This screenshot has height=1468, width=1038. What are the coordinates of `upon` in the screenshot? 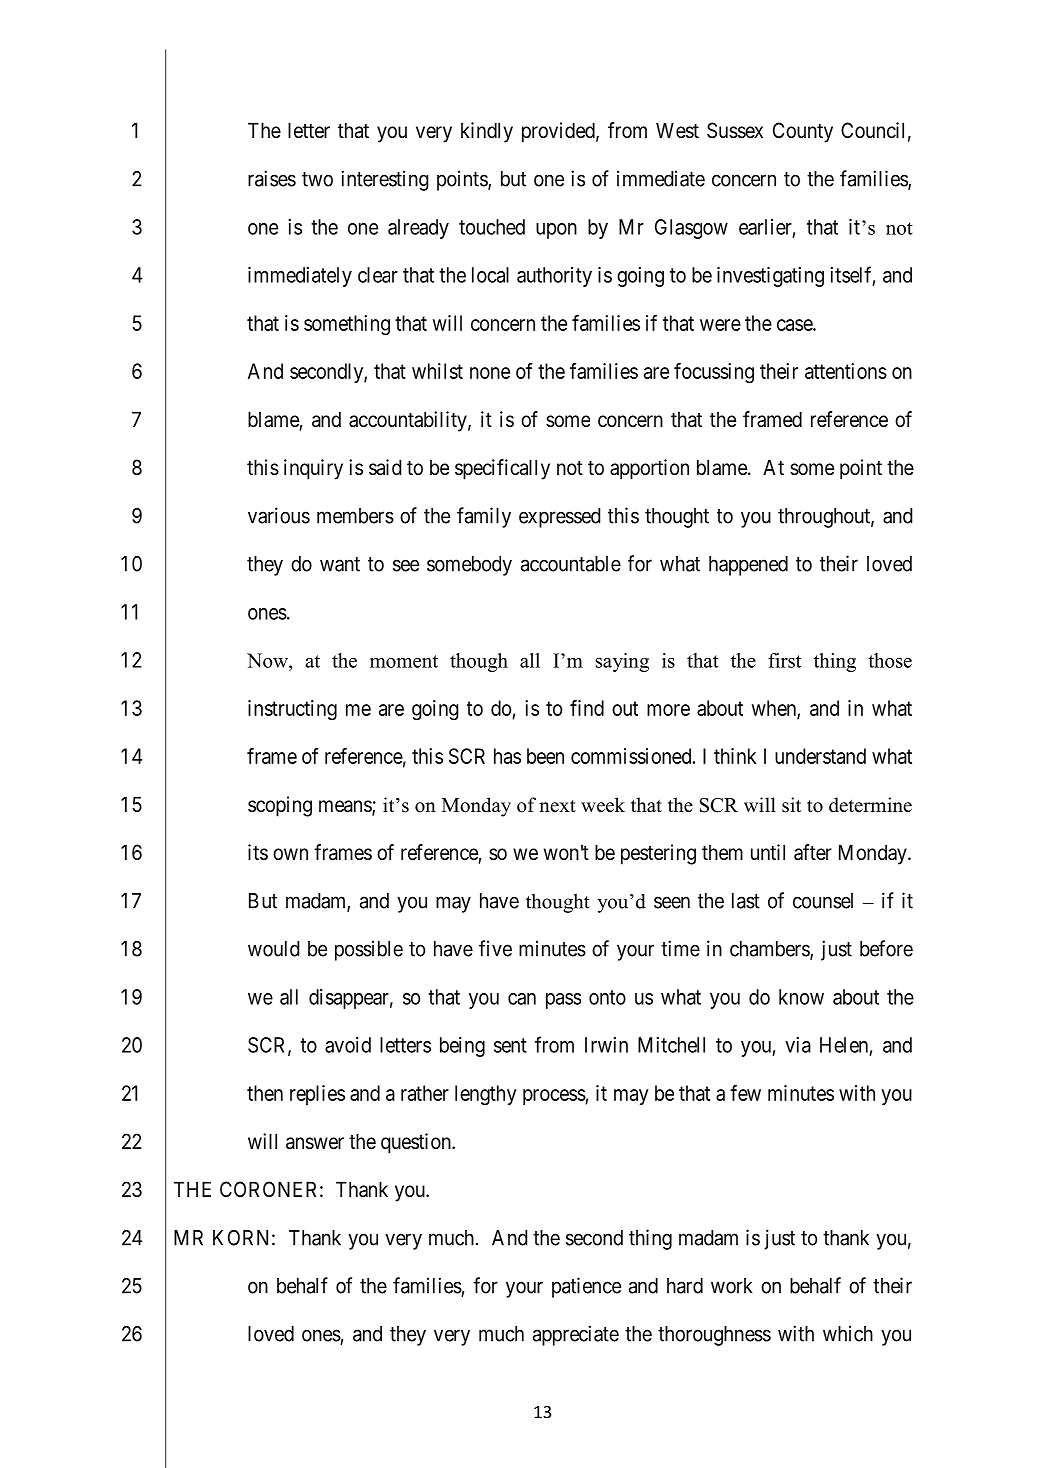 It's located at (556, 231).
